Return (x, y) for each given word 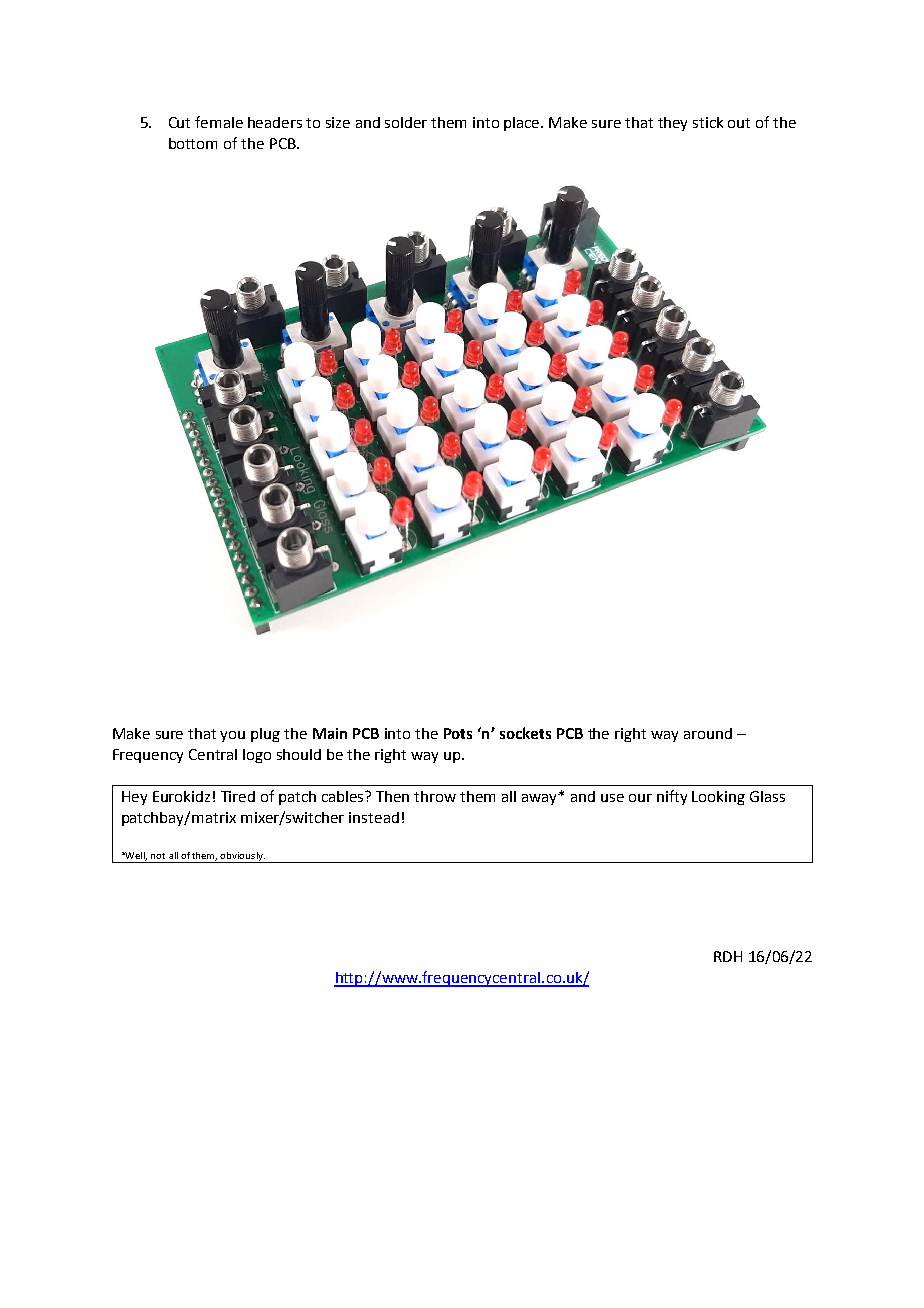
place (523, 124)
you (232, 736)
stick (708, 122)
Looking (718, 798)
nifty (672, 797)
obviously (242, 857)
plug (265, 735)
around (708, 733)
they (672, 124)
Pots (458, 733)
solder (406, 122)
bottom (193, 143)
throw (435, 796)
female (219, 122)
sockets (525, 733)
